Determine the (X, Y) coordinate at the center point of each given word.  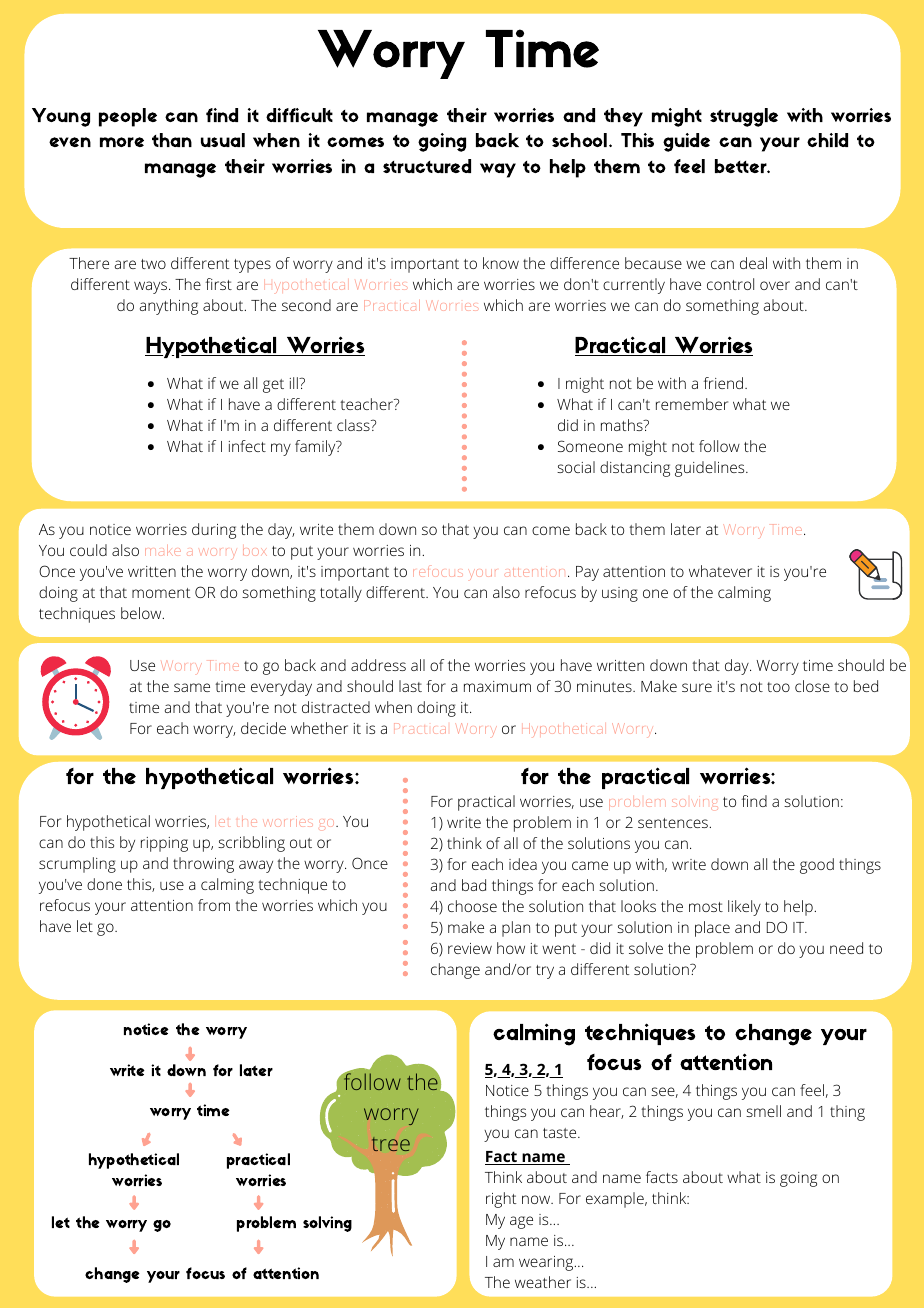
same (192, 687)
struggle (744, 117)
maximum (497, 686)
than (172, 140)
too (778, 687)
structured (427, 166)
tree (391, 1144)
